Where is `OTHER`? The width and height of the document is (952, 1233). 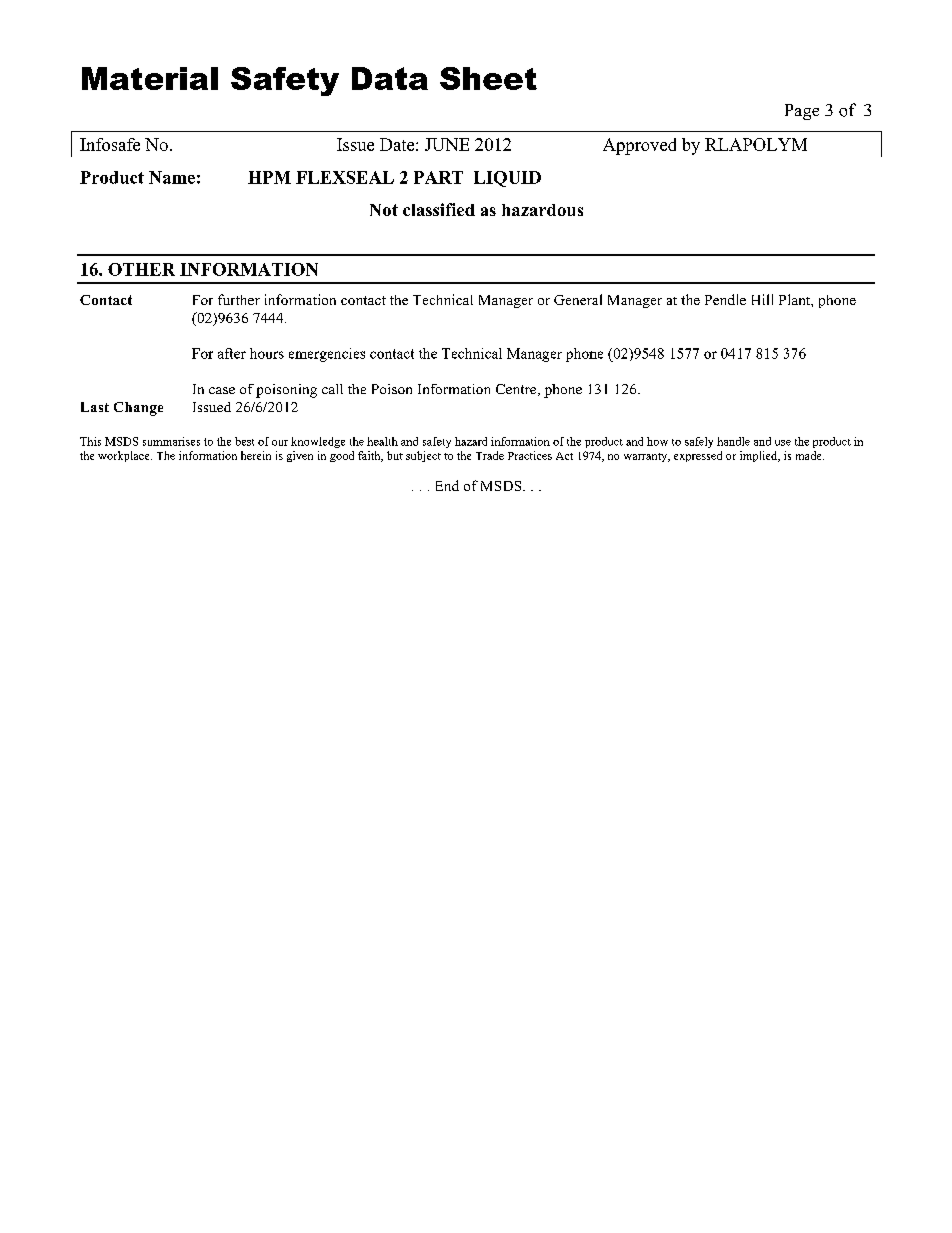
OTHER is located at coordinates (141, 269).
